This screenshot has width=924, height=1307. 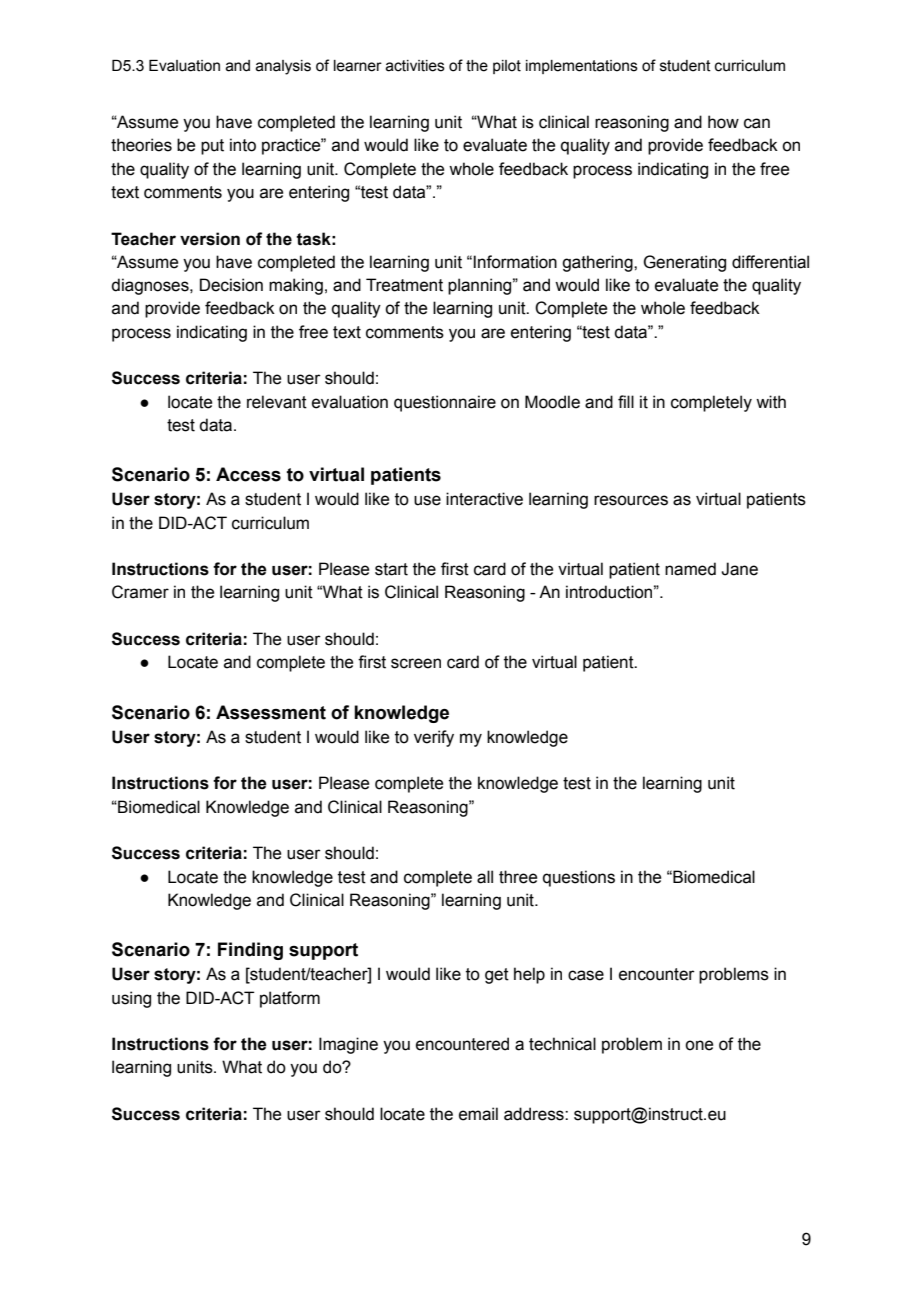 What do you see at coordinates (131, 999) in the screenshot?
I see `using` at bounding box center [131, 999].
